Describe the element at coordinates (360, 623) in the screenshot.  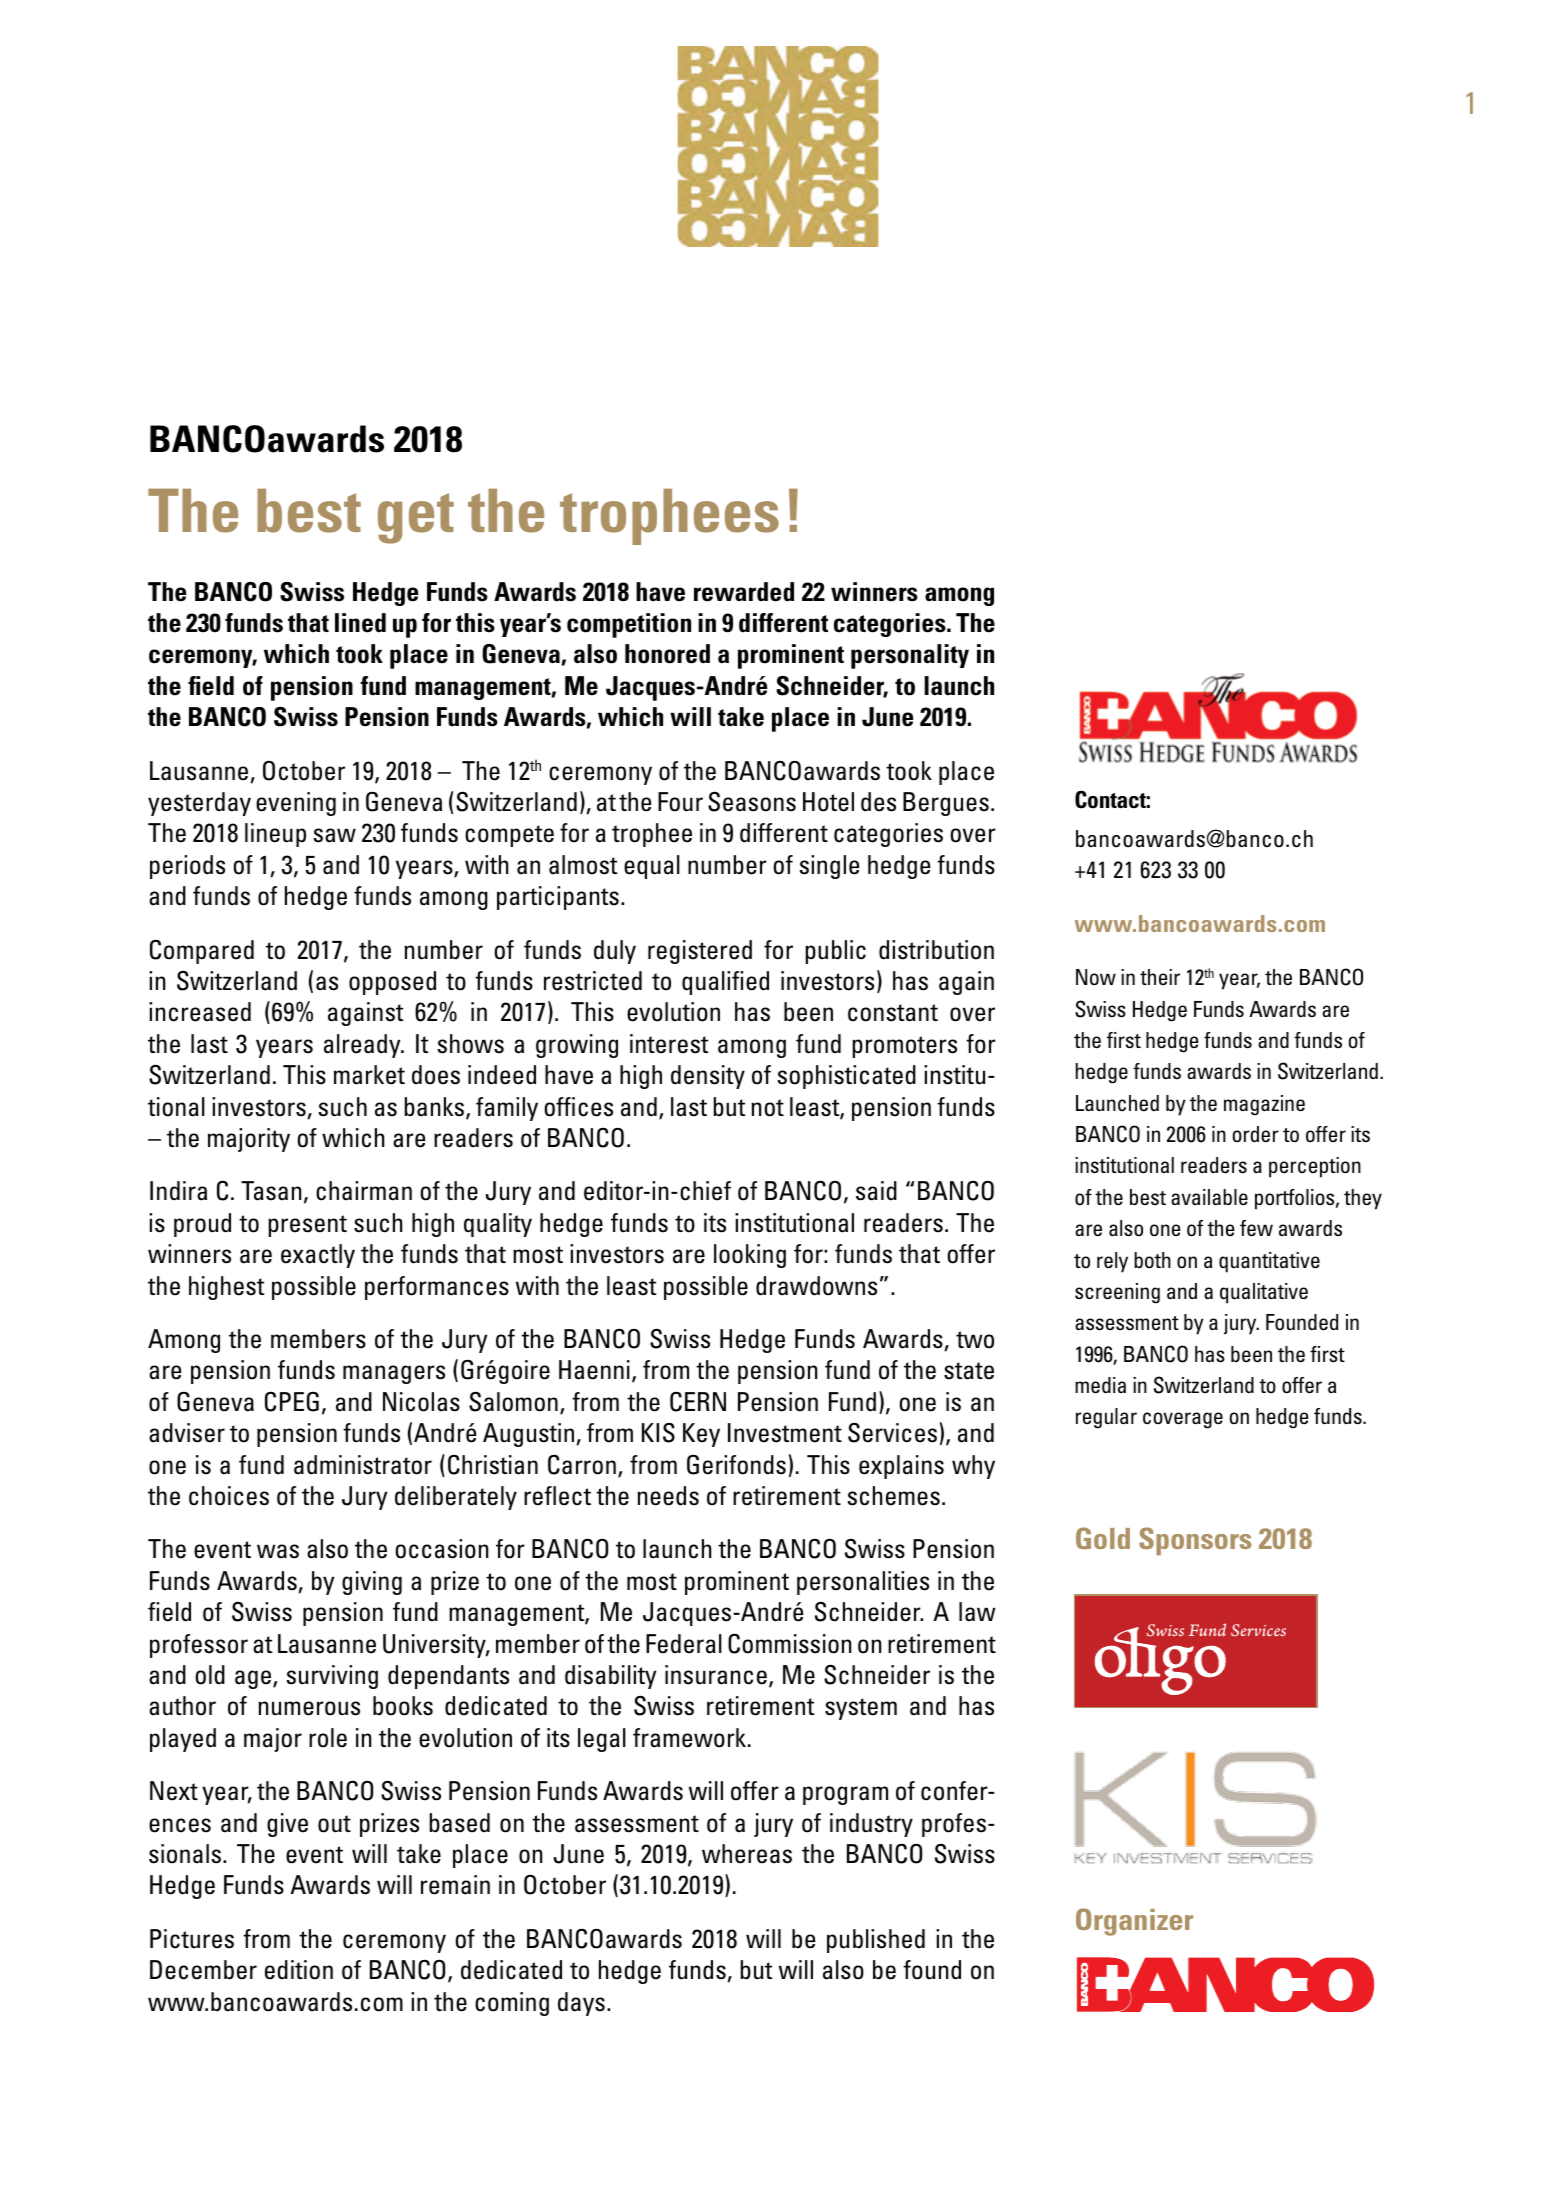
I see `lined` at that location.
